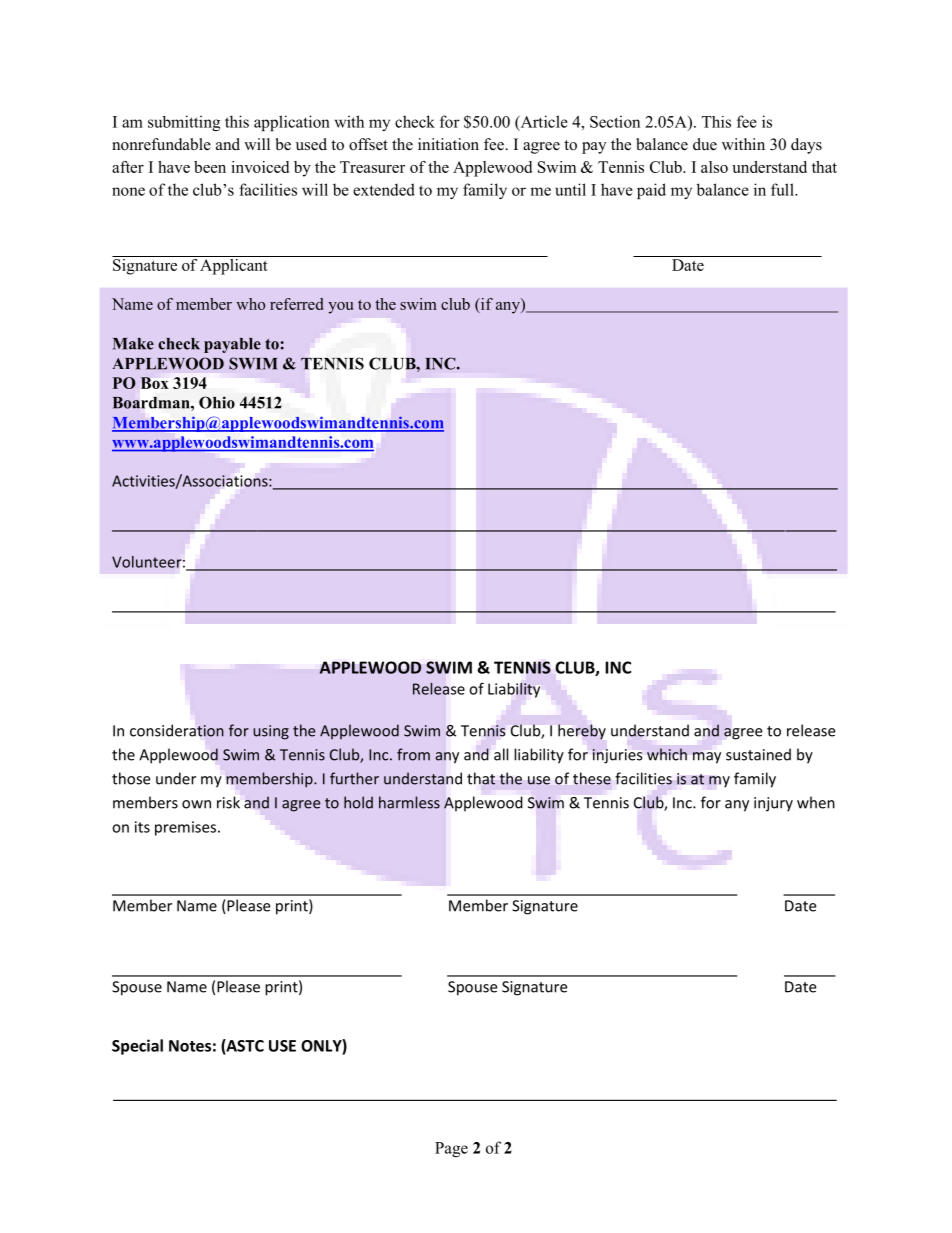 Image resolution: width=952 pixels, height=1233 pixels. Describe the element at coordinates (501, 754) in the image. I see `all` at that location.
